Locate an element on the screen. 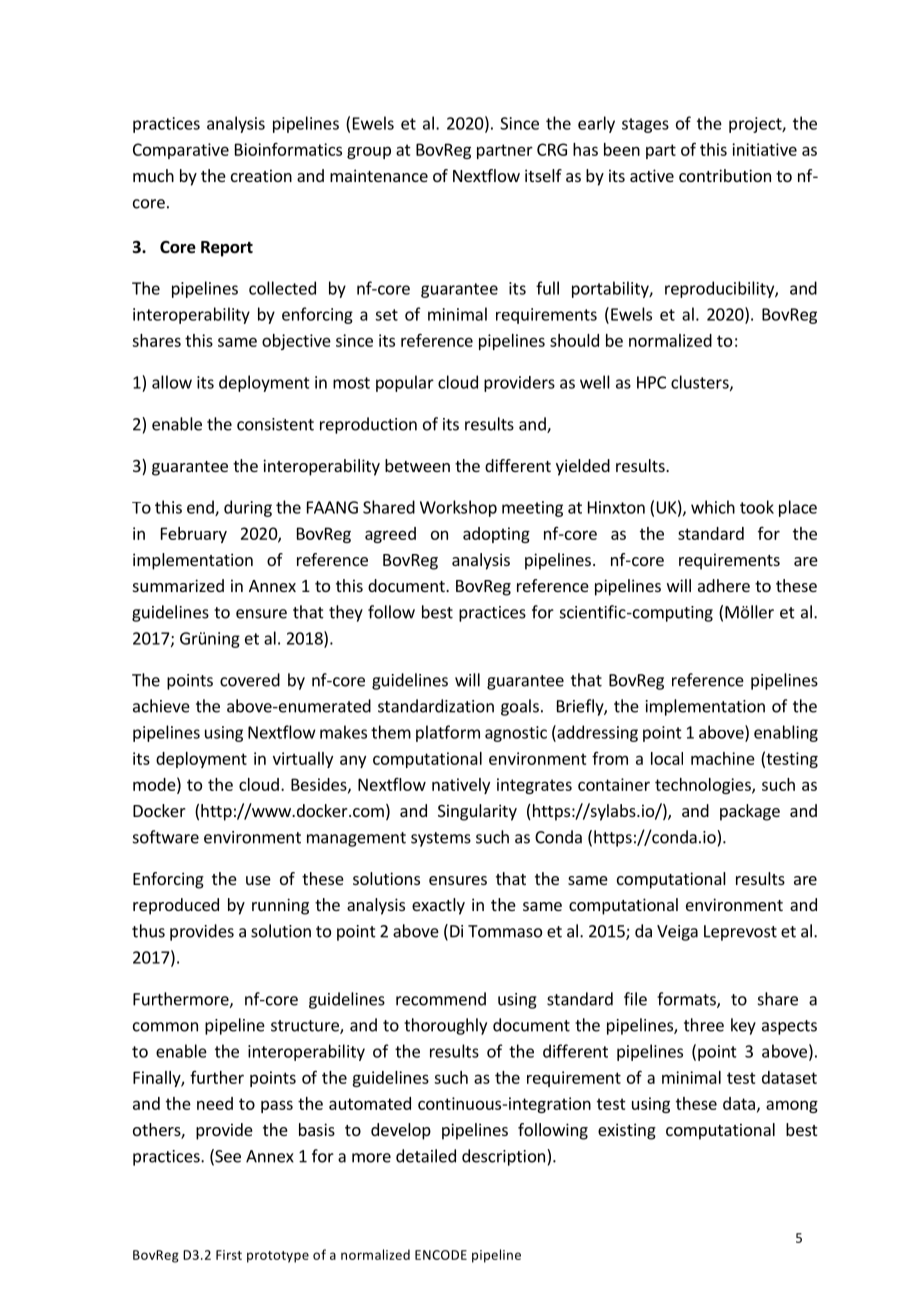  goals is located at coordinates (520, 707).
